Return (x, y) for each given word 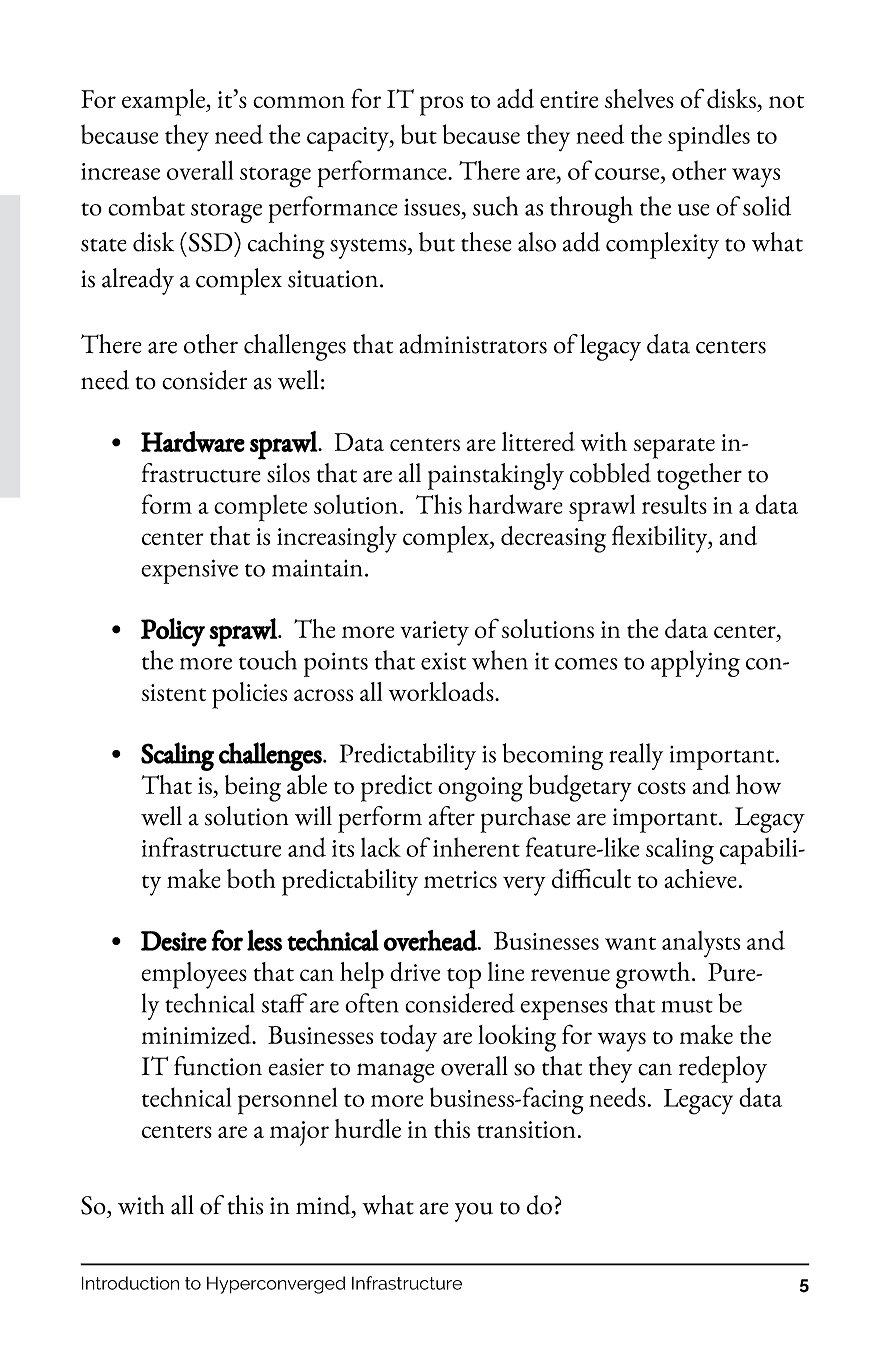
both (251, 878)
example (164, 102)
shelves (639, 98)
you (474, 1212)
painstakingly (496, 476)
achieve (700, 878)
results (674, 504)
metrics (460, 879)
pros (441, 106)
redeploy (723, 1069)
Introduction (130, 1283)
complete (260, 508)
